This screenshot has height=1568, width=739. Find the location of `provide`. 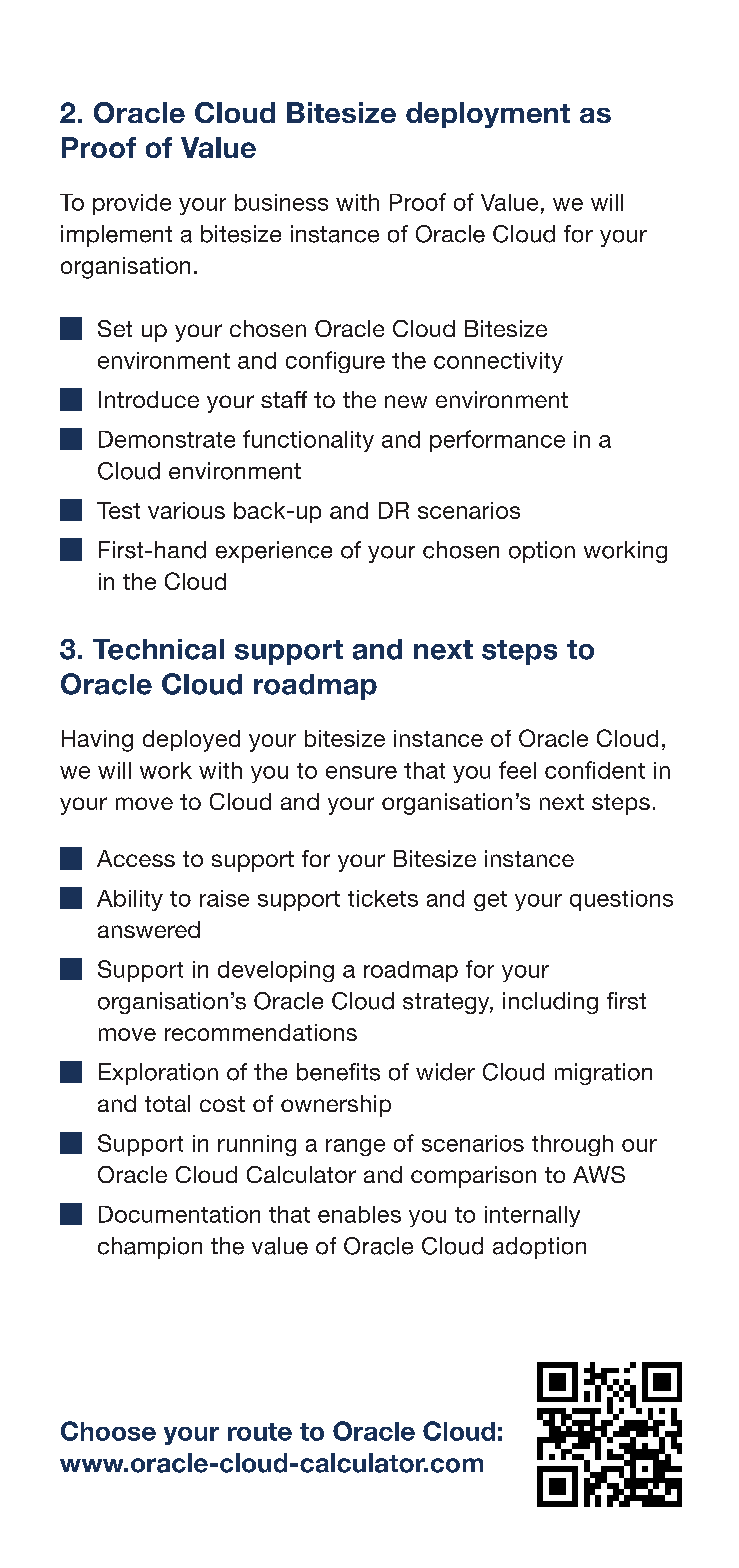

provide is located at coordinates (132, 204).
